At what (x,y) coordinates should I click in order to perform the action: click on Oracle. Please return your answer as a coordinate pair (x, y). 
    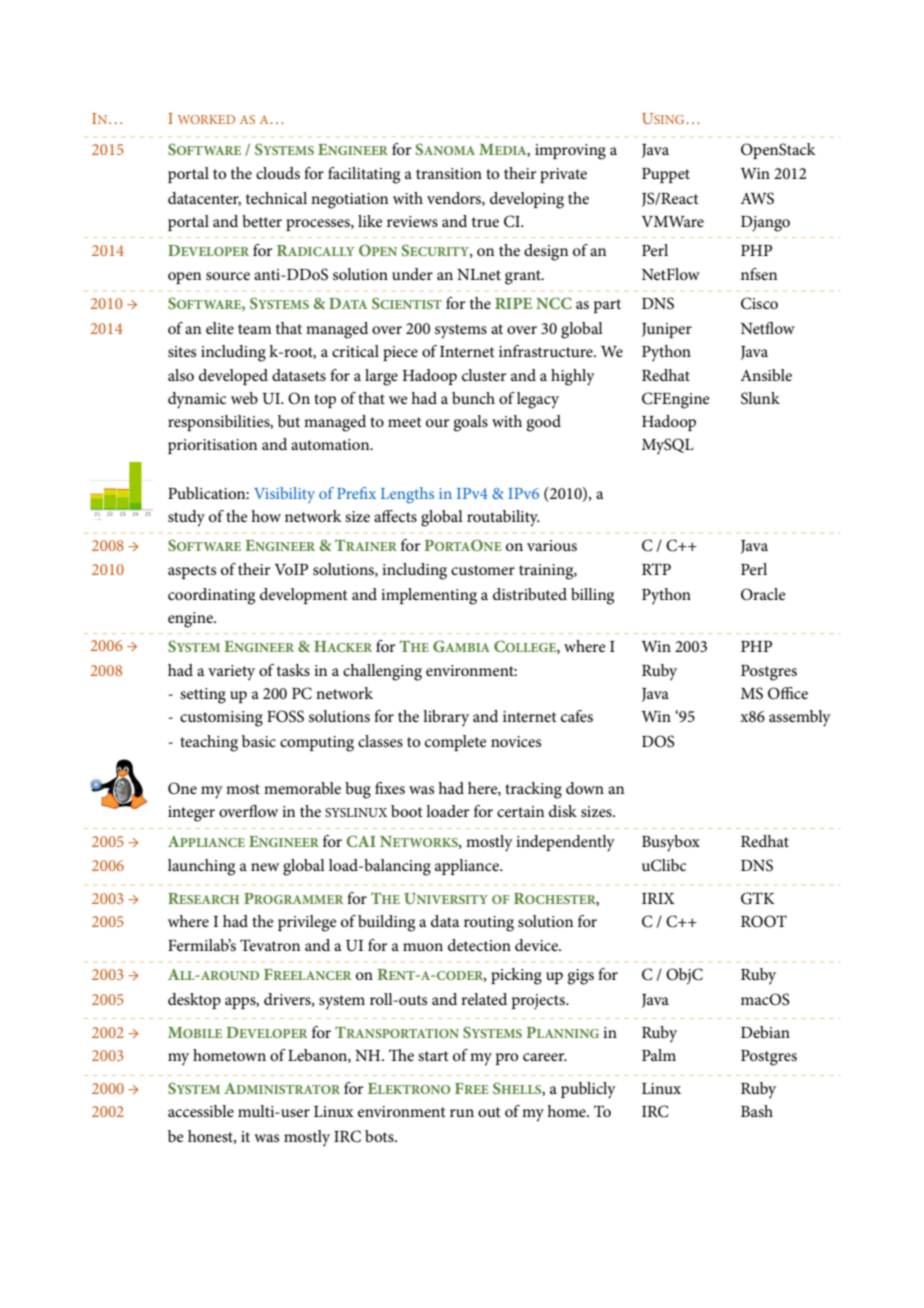
    Looking at the image, I should click on (763, 594).
